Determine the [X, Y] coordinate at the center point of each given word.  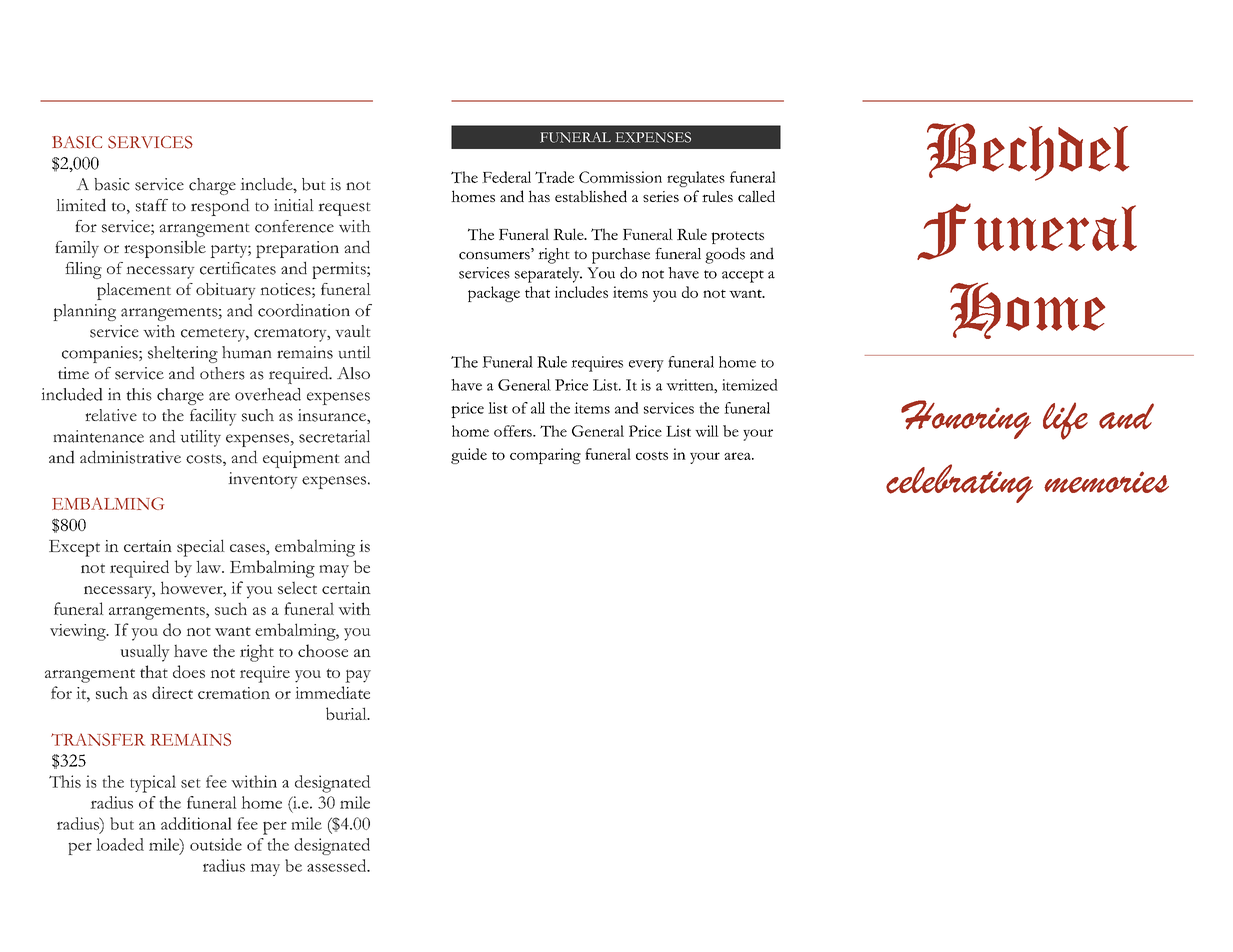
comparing [545, 456]
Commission [620, 177]
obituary [225, 291]
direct [172, 692]
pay [358, 676]
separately [548, 275]
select [297, 587]
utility [201, 438]
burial [347, 713]
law [209, 566]
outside [216, 844]
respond [220, 207]
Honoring [966, 419]
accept [743, 276]
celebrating [959, 483]
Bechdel [1028, 152]
